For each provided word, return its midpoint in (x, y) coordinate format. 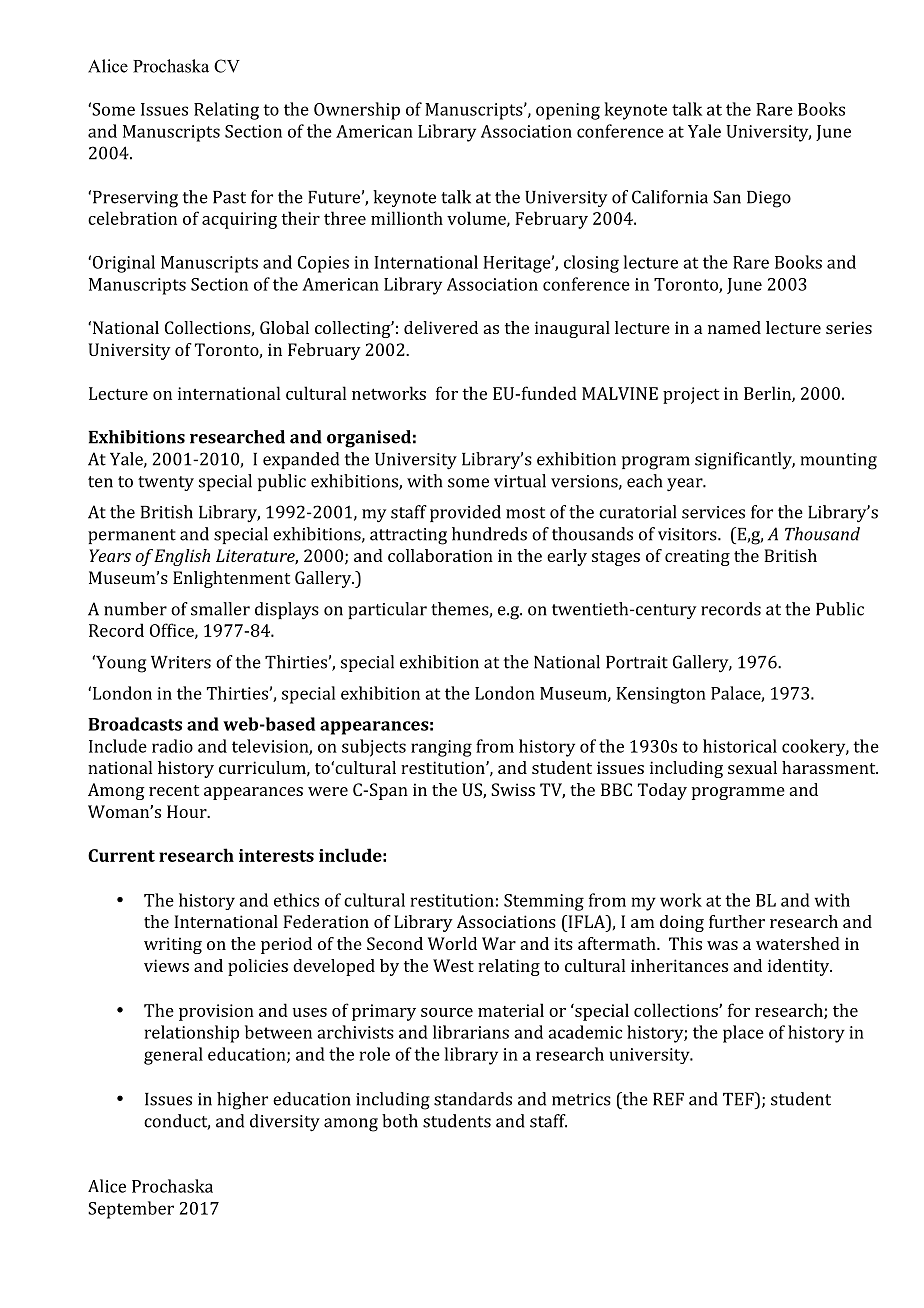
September (131, 1210)
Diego (769, 199)
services (713, 512)
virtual (520, 481)
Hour (188, 811)
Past (229, 197)
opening (568, 111)
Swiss (513, 789)
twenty (166, 483)
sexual (752, 767)
